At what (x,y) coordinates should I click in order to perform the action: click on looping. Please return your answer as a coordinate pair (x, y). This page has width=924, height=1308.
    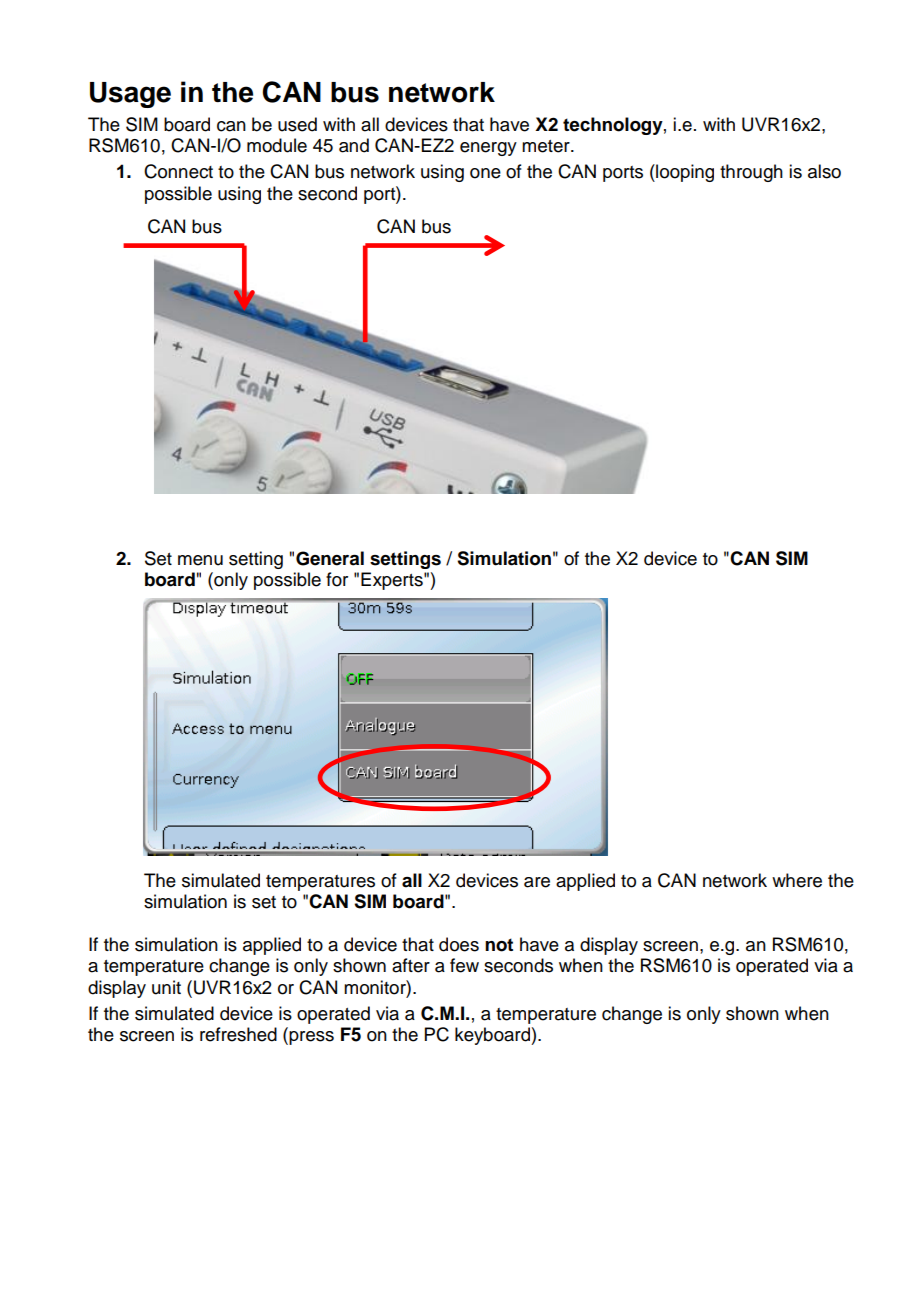
    Looking at the image, I should click on (684, 173).
